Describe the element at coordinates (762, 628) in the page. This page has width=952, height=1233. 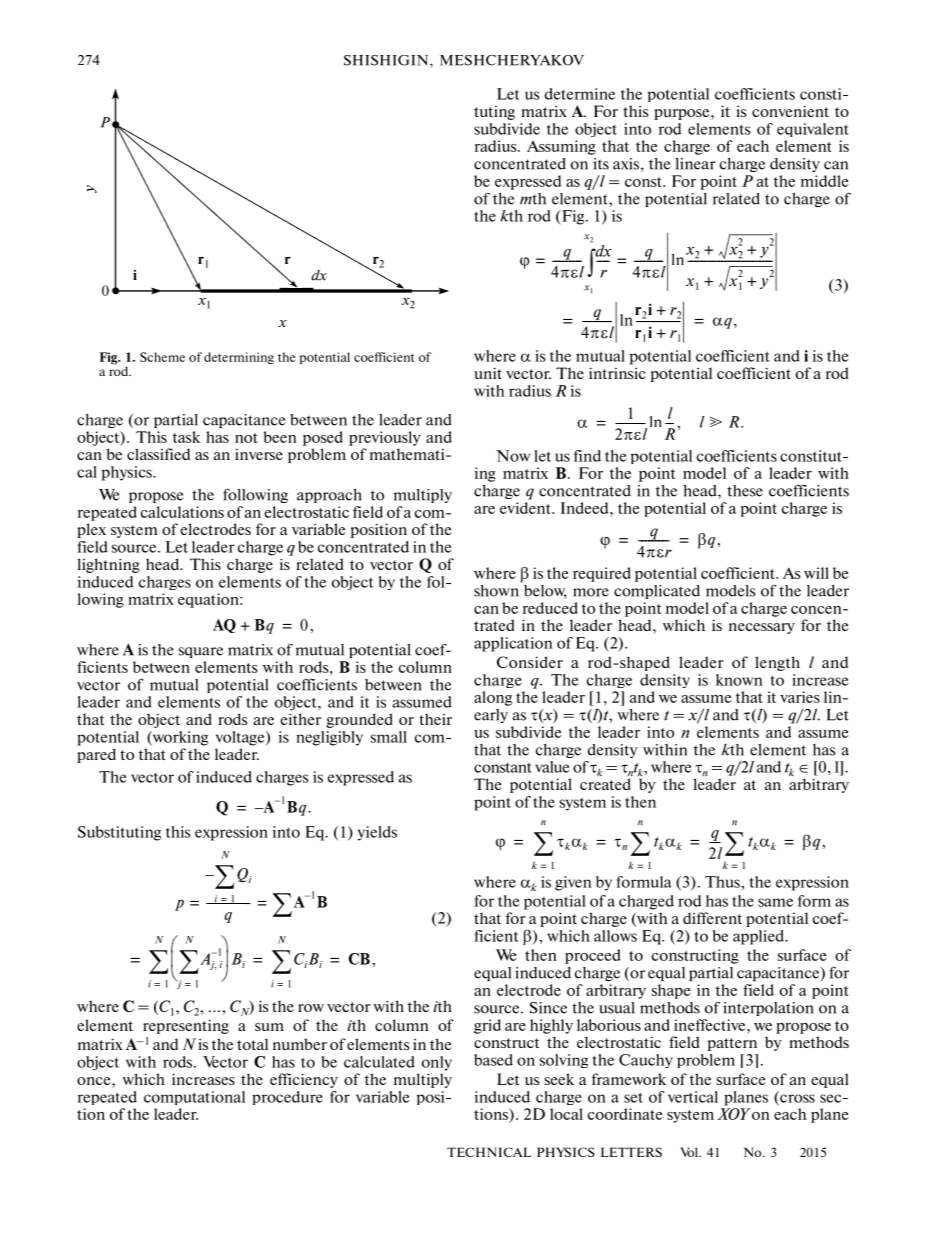
I see `necessary` at that location.
